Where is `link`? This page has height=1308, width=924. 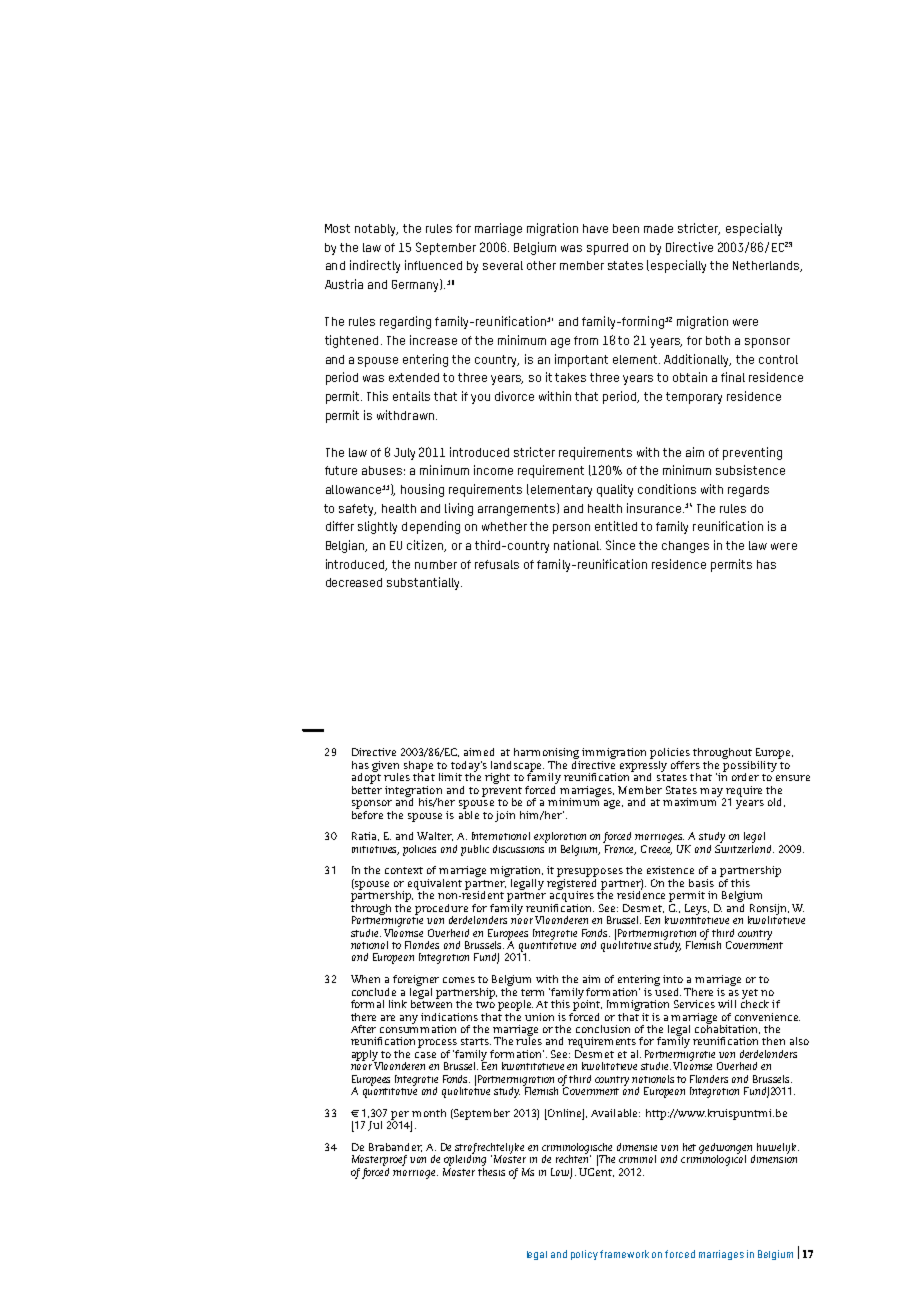
link is located at coordinates (398, 1004).
